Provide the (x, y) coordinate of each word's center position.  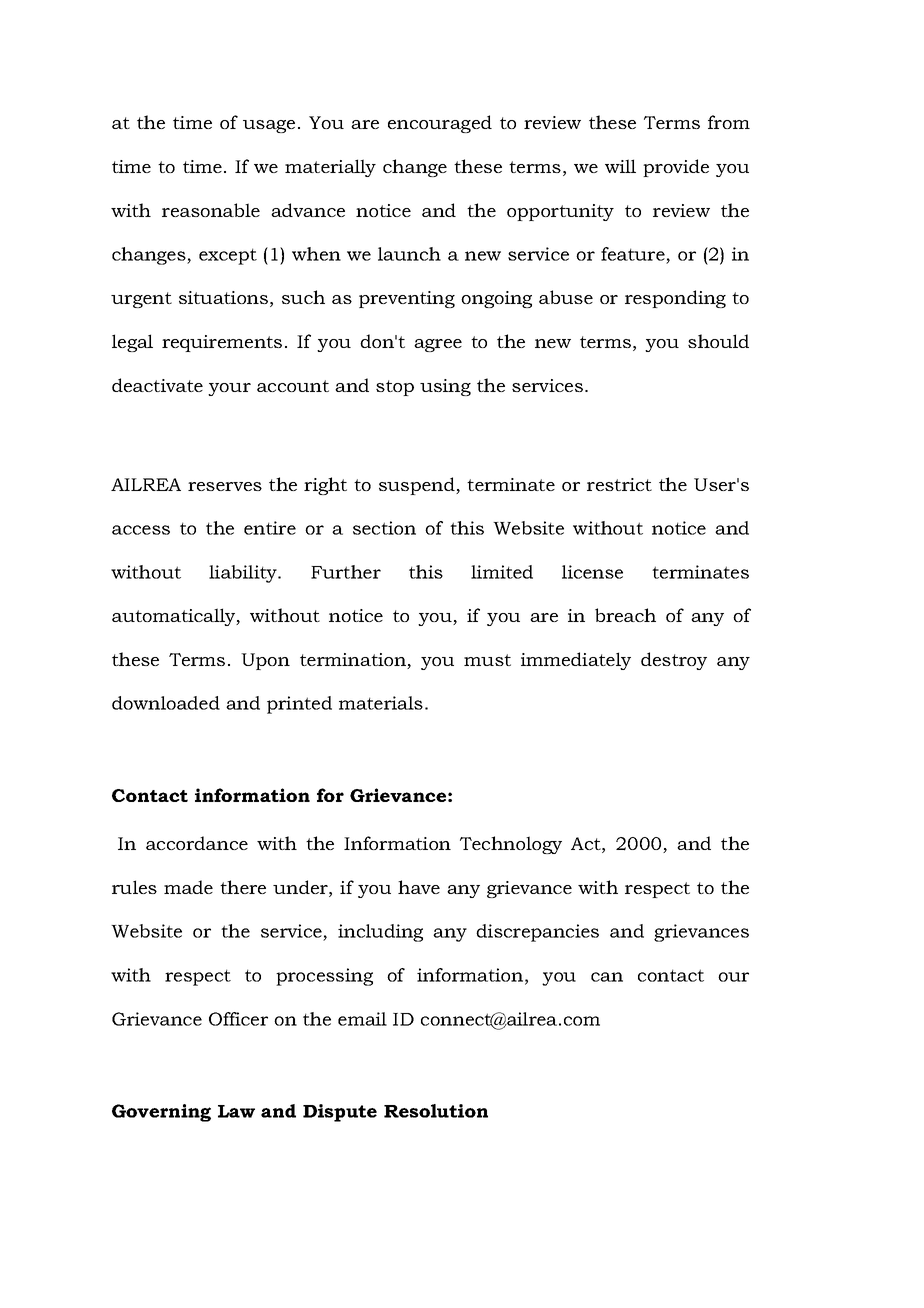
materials (381, 703)
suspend (418, 486)
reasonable (211, 210)
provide (676, 168)
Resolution (436, 1111)
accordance (197, 843)
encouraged (440, 124)
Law (236, 1111)
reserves (225, 486)
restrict (619, 484)
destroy (674, 661)
